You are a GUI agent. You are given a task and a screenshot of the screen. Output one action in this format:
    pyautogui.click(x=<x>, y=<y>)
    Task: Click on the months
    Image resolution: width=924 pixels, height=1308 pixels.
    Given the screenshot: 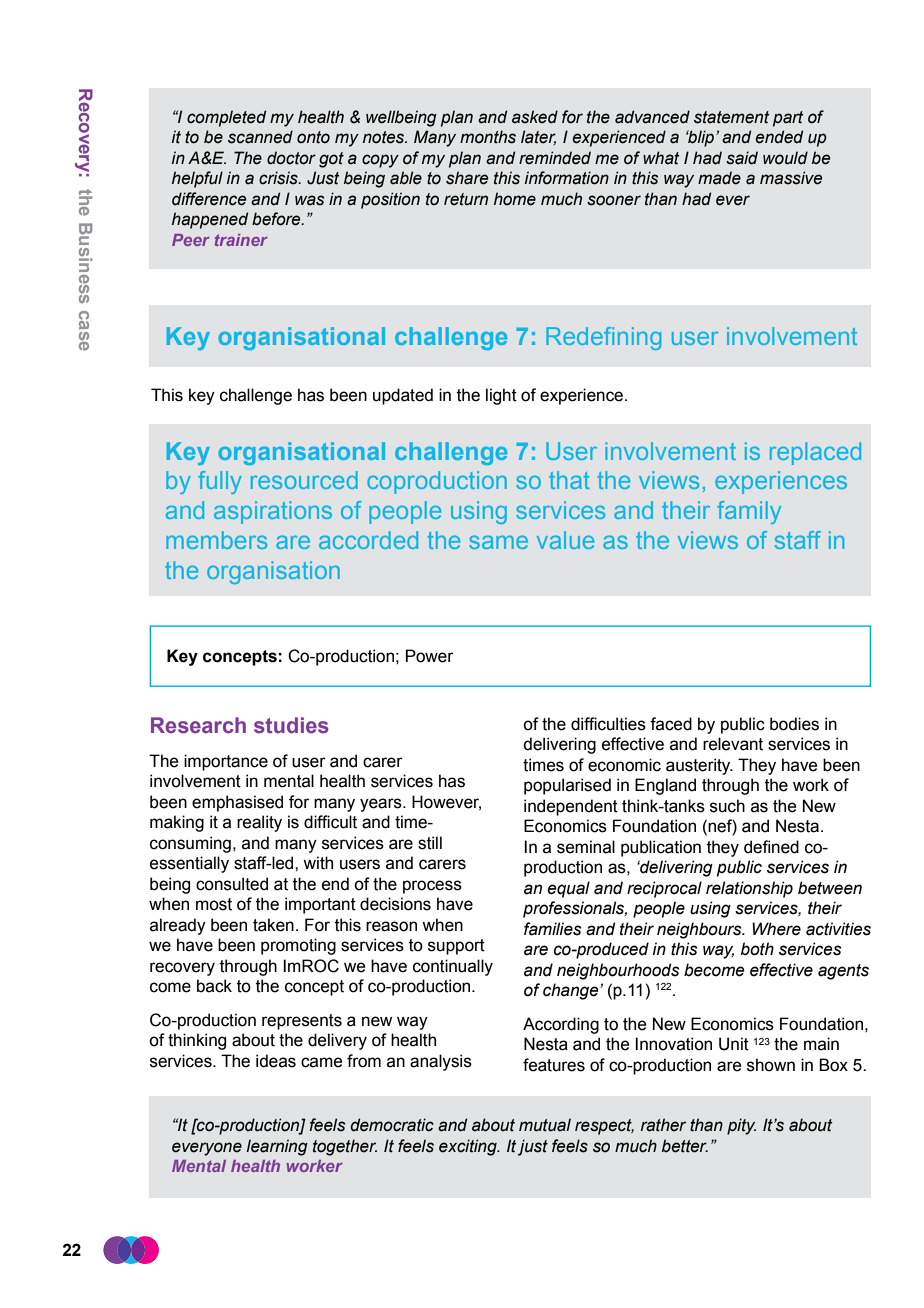 What is the action you would take?
    pyautogui.click(x=488, y=137)
